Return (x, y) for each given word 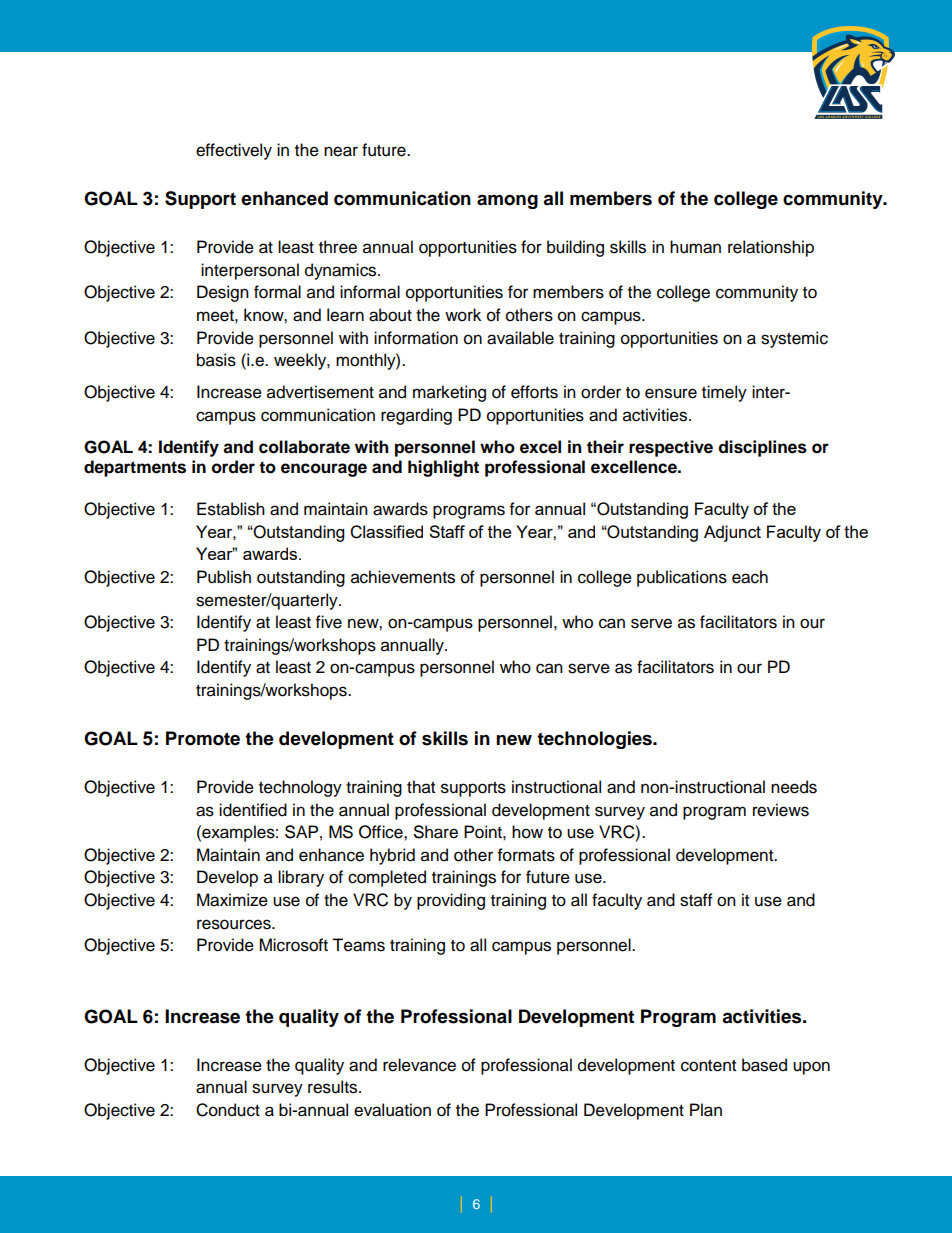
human (695, 247)
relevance (419, 1065)
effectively (234, 151)
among (507, 201)
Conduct (228, 1110)
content (708, 1066)
